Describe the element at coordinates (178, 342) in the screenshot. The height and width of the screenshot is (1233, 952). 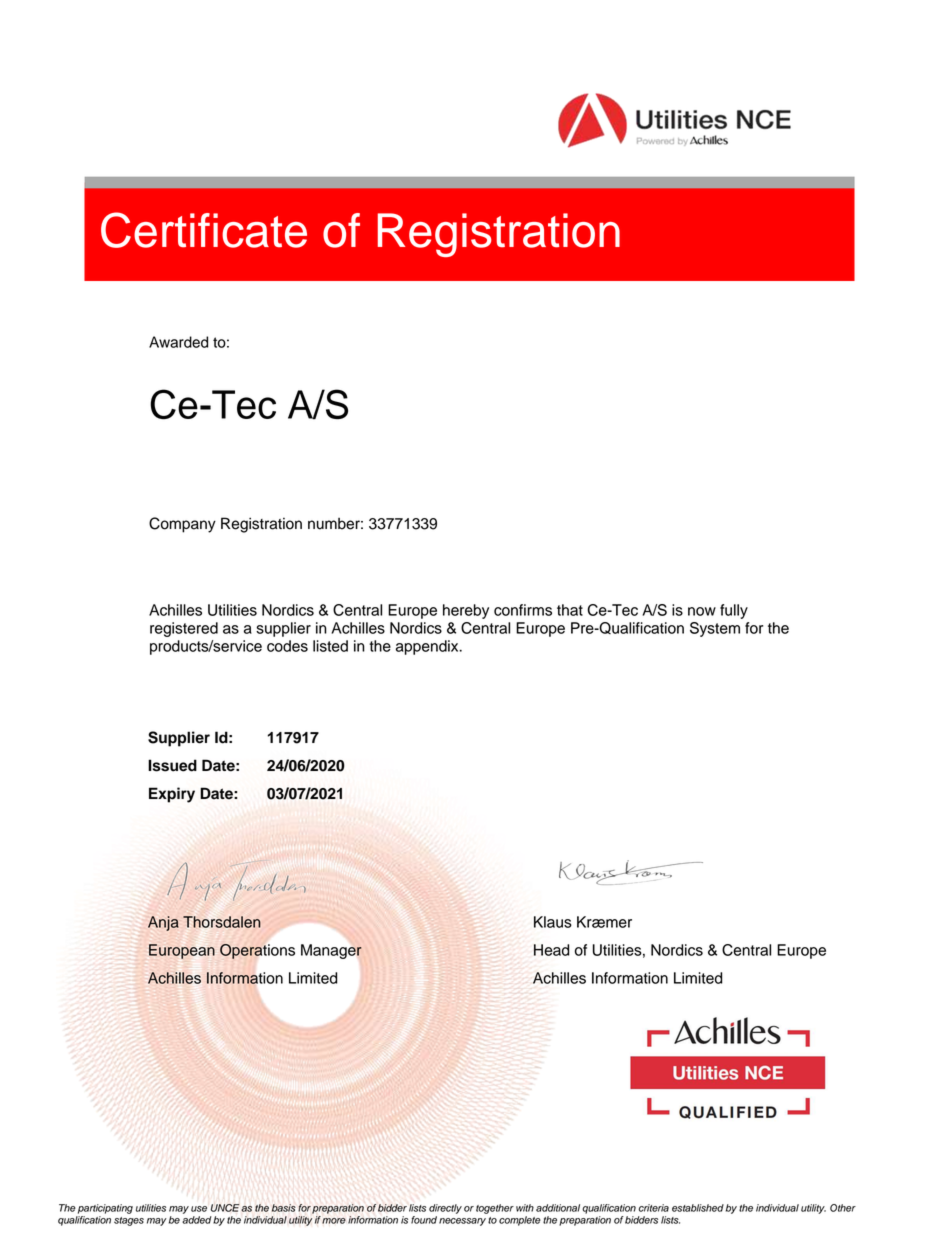
I see `Awarded` at that location.
